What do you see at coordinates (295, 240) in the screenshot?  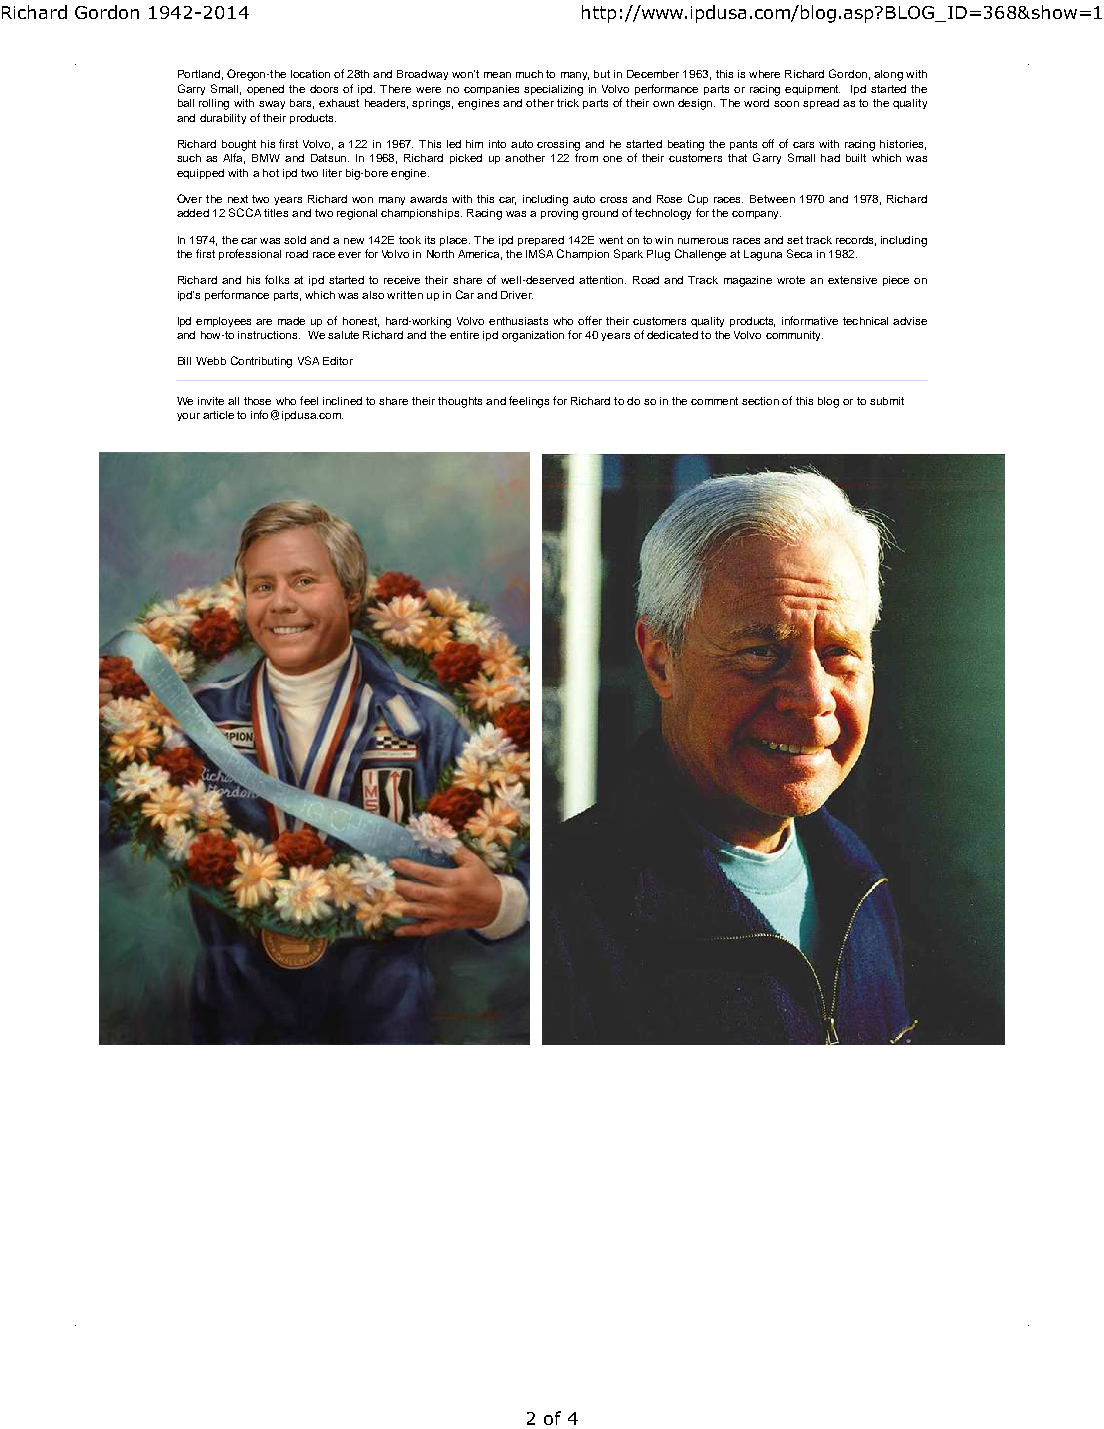 I see `sold` at bounding box center [295, 240].
